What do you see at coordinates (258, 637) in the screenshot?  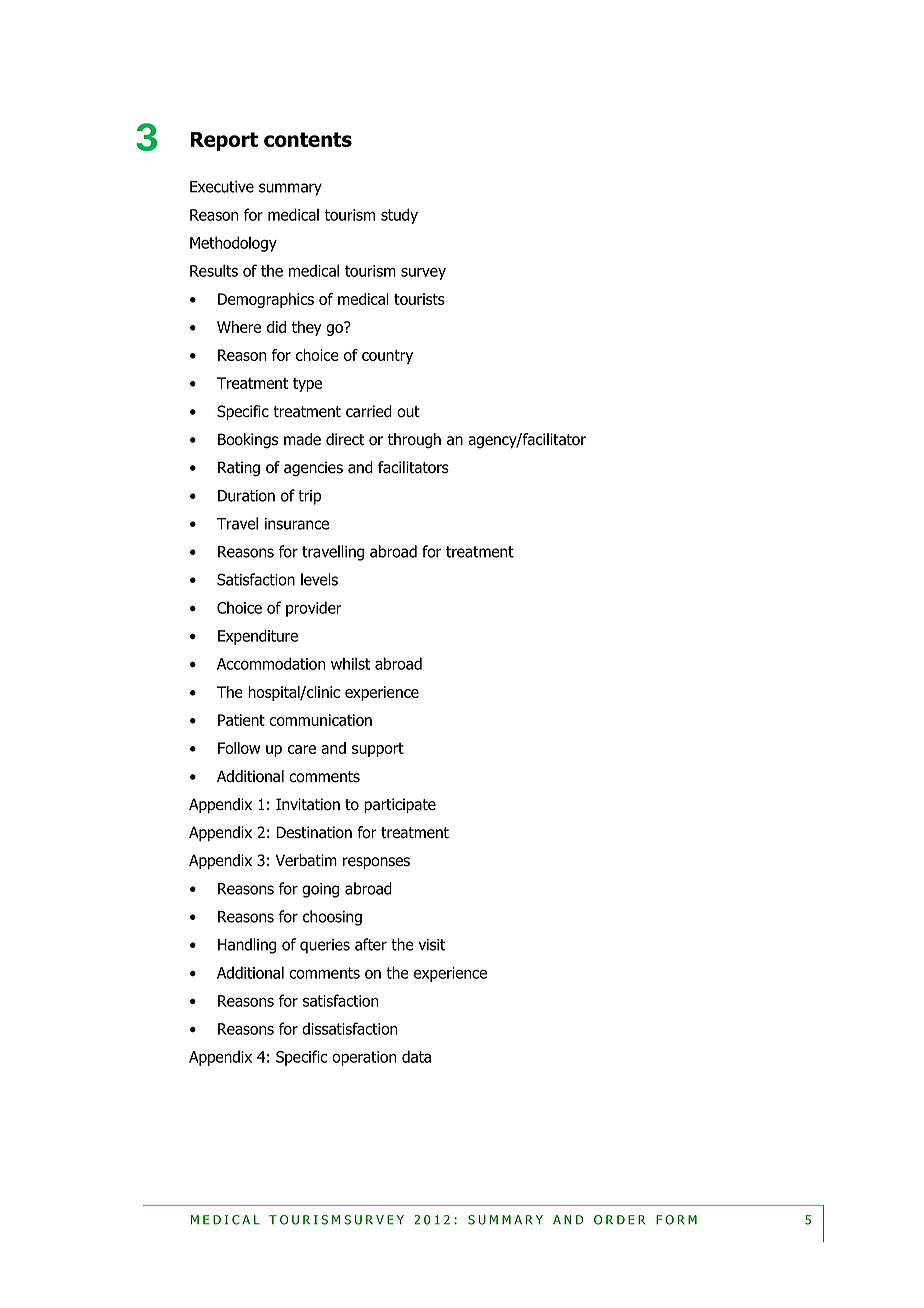 I see `Expenditure` at bounding box center [258, 637].
